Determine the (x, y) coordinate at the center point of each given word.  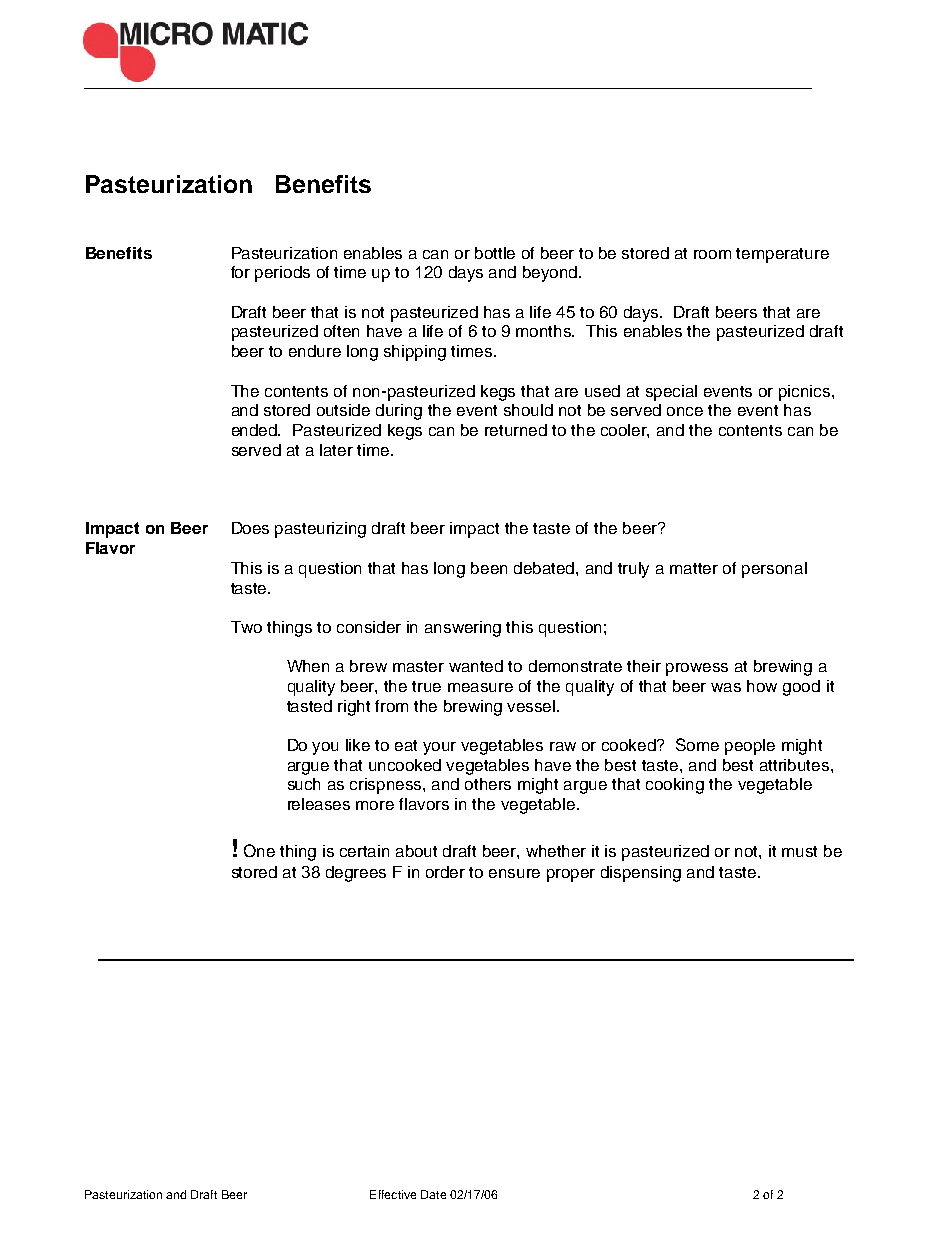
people (750, 747)
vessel (532, 706)
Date (433, 1194)
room (712, 254)
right (354, 708)
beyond (551, 274)
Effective (393, 1194)
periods (282, 274)
